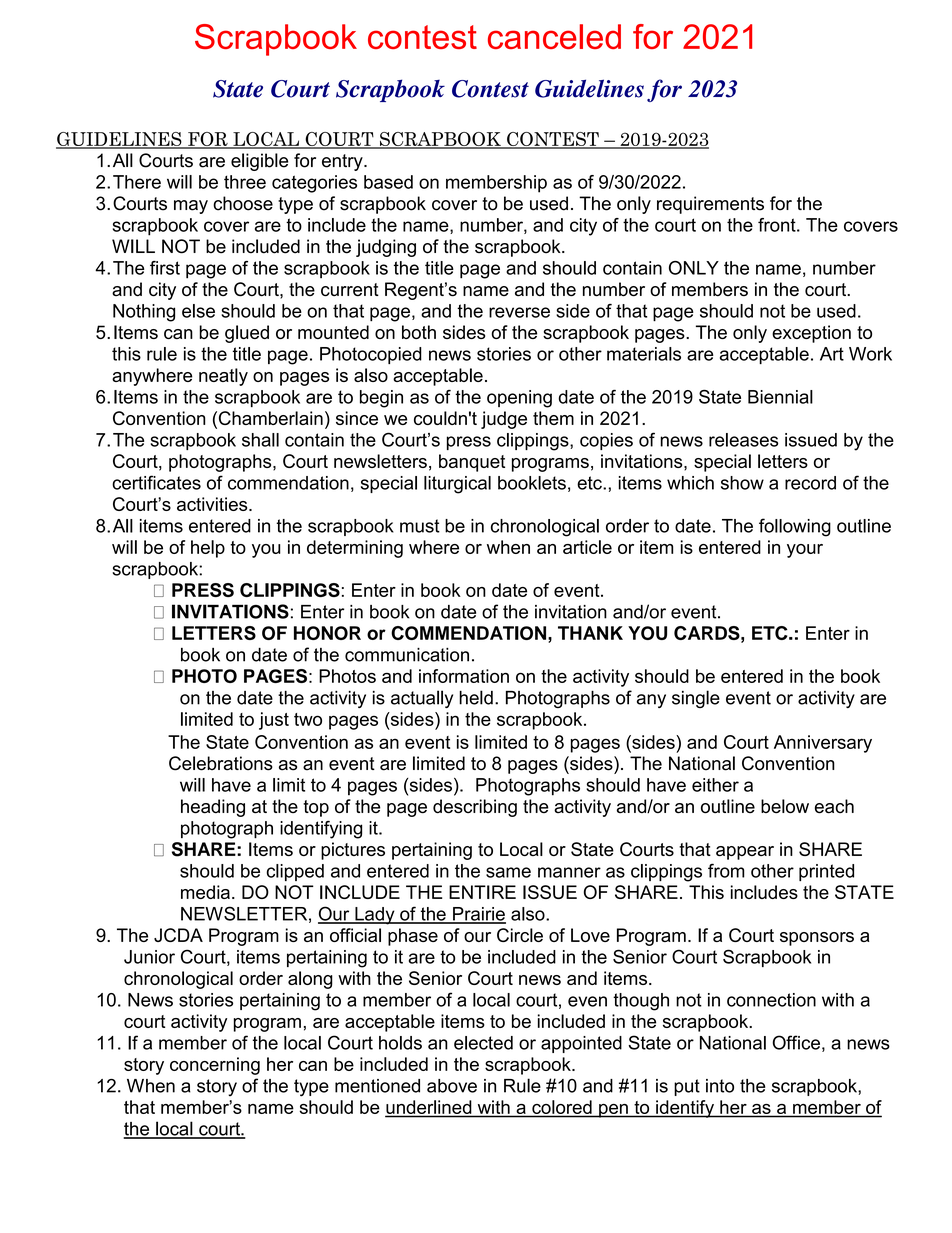 The width and height of the image is (952, 1233). I want to click on exception, so click(811, 334).
